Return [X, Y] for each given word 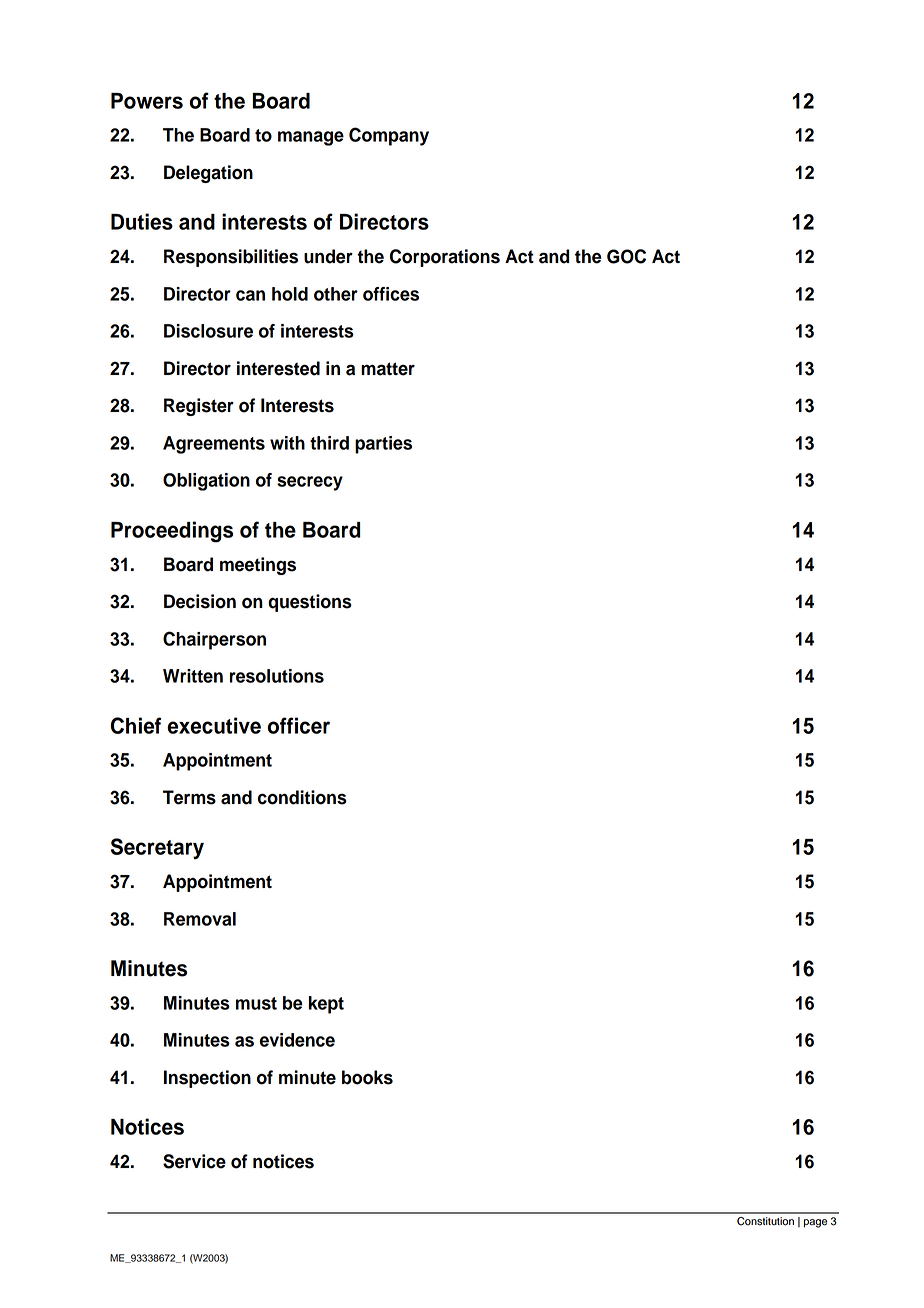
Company [389, 136]
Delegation [208, 174]
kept [326, 1005]
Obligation [206, 482]
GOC [626, 256]
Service [194, 1161]
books [367, 1077]
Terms [189, 797]
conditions [302, 797]
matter [388, 369]
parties [383, 445]
